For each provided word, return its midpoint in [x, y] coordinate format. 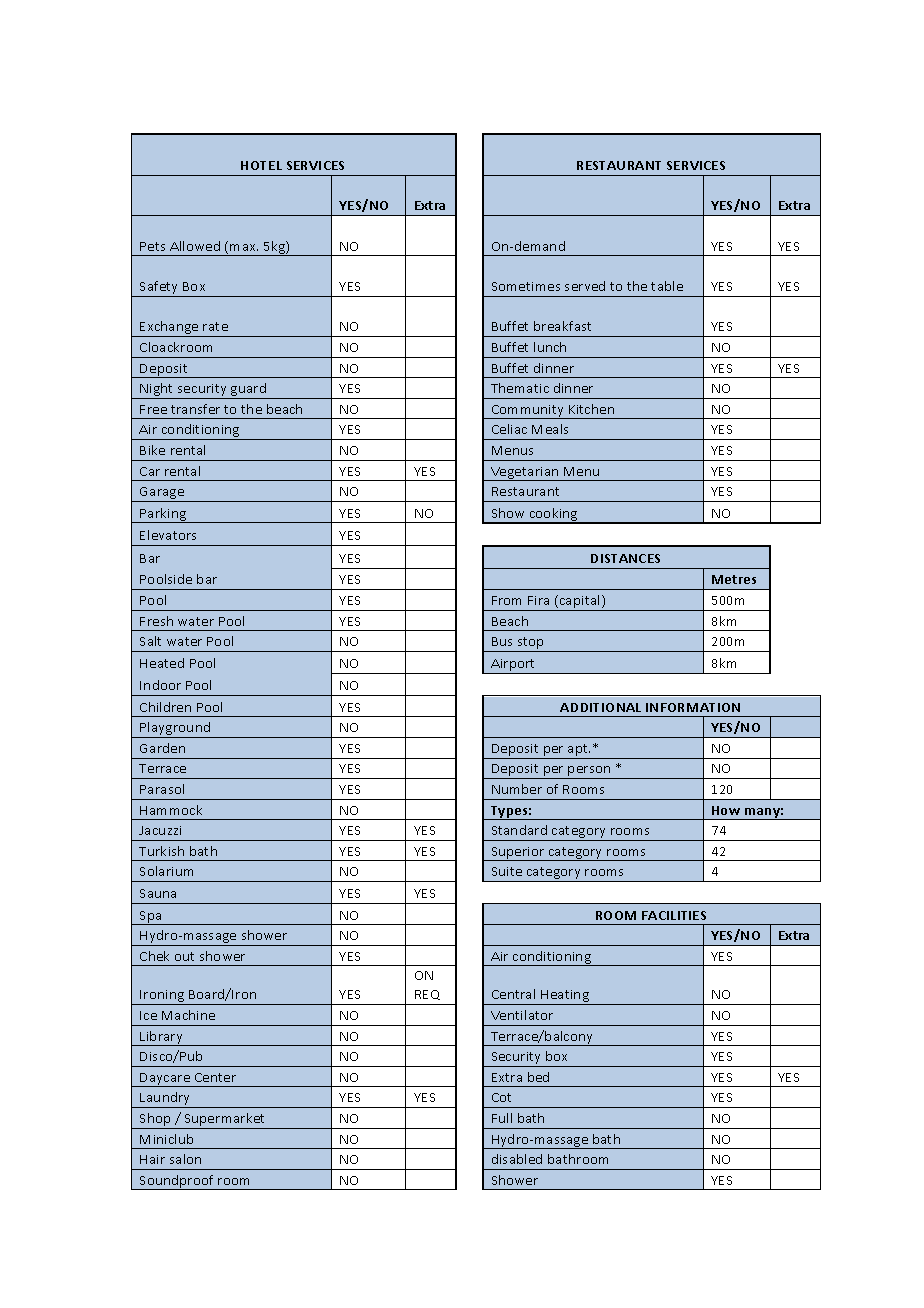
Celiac [509, 429]
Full [502, 1118]
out [184, 956]
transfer [195, 409]
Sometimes [526, 286]
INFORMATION [693, 707]
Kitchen [591, 409]
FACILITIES [674, 915]
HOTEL [261, 165]
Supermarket [225, 1121]
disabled [517, 1159]
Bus [502, 641]
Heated [162, 663]
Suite [507, 871]
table [667, 286]
